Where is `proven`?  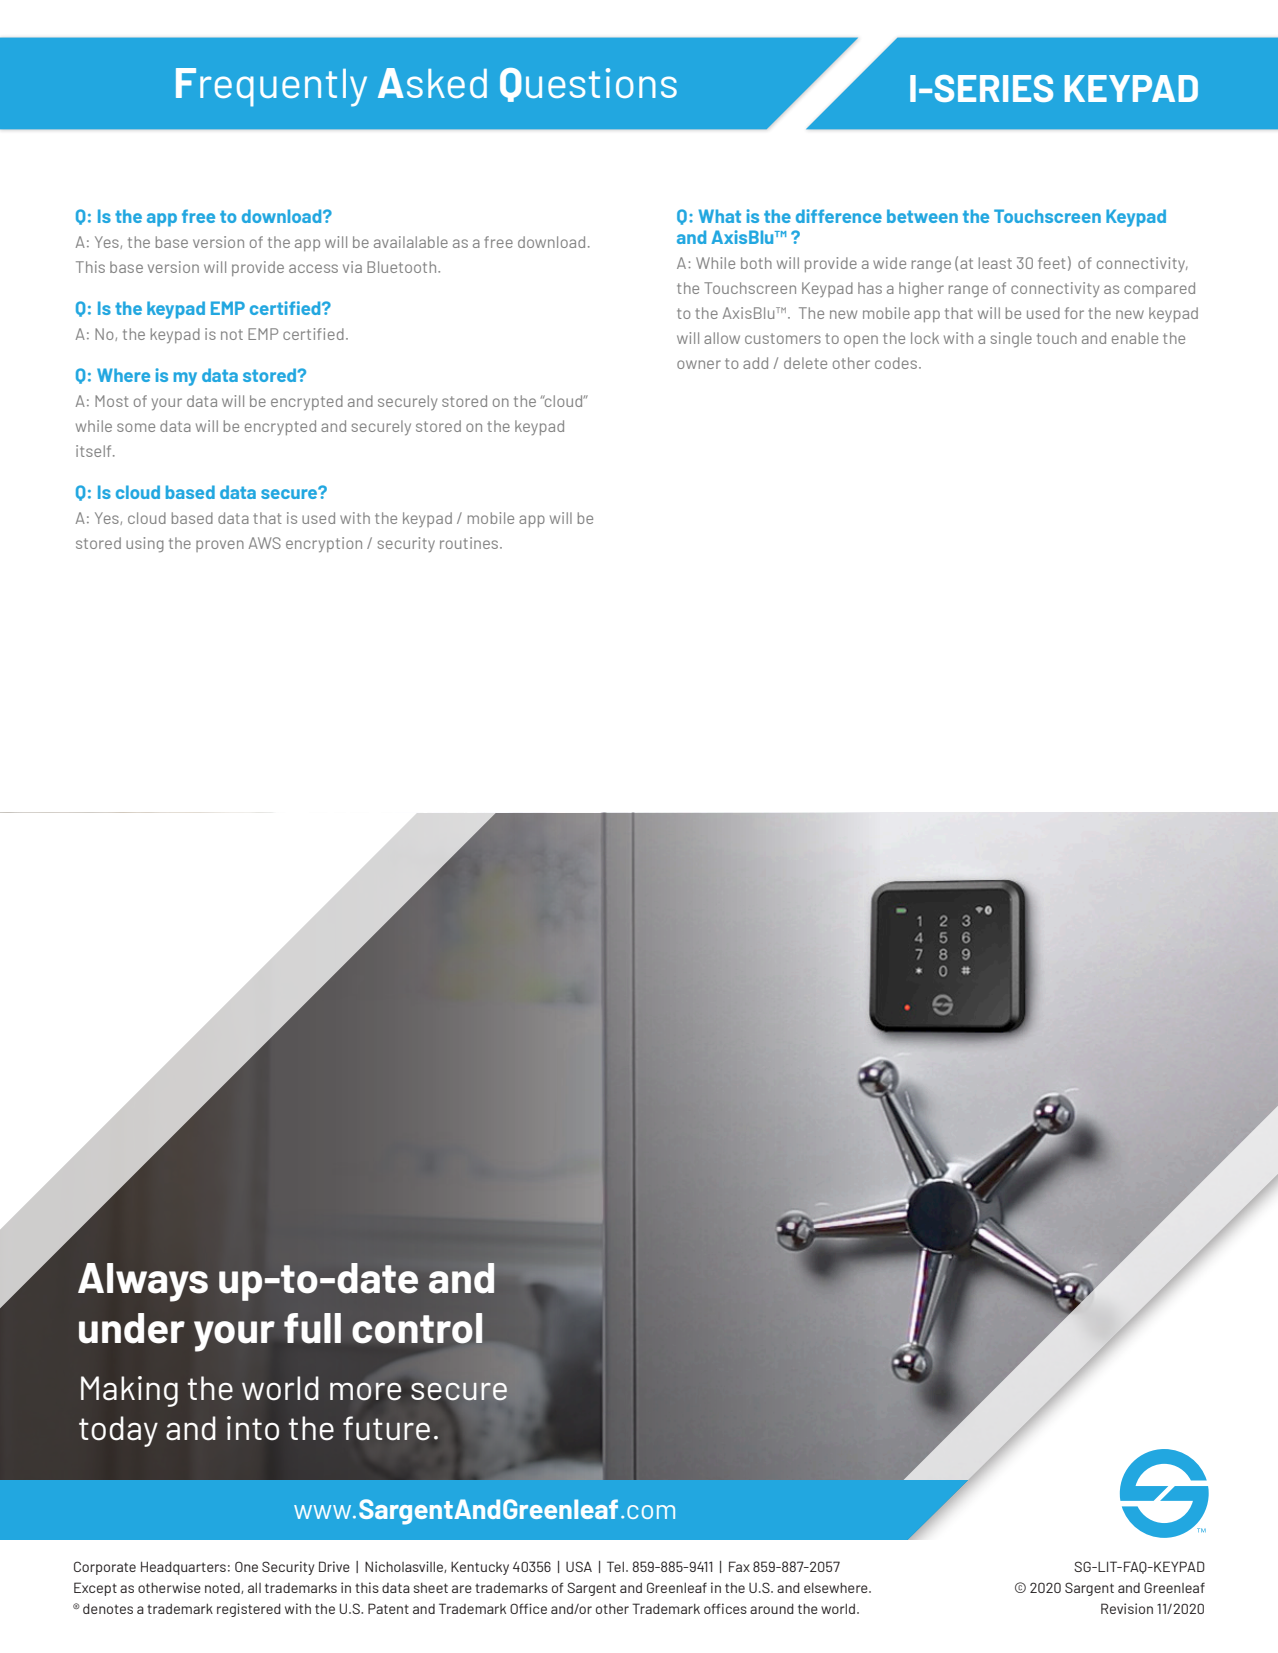
proven is located at coordinates (220, 546).
